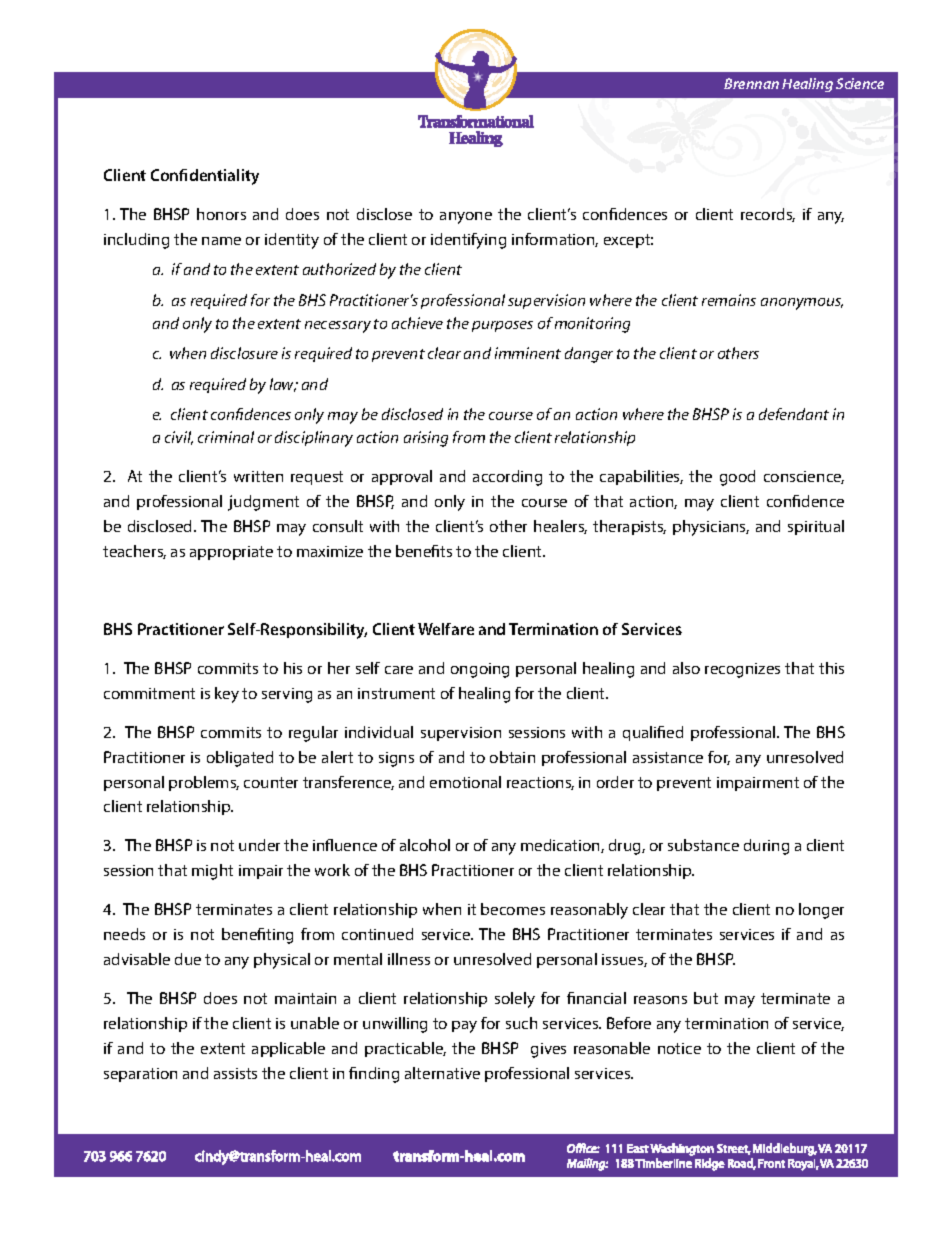  I want to click on benefits, so click(424, 551).
